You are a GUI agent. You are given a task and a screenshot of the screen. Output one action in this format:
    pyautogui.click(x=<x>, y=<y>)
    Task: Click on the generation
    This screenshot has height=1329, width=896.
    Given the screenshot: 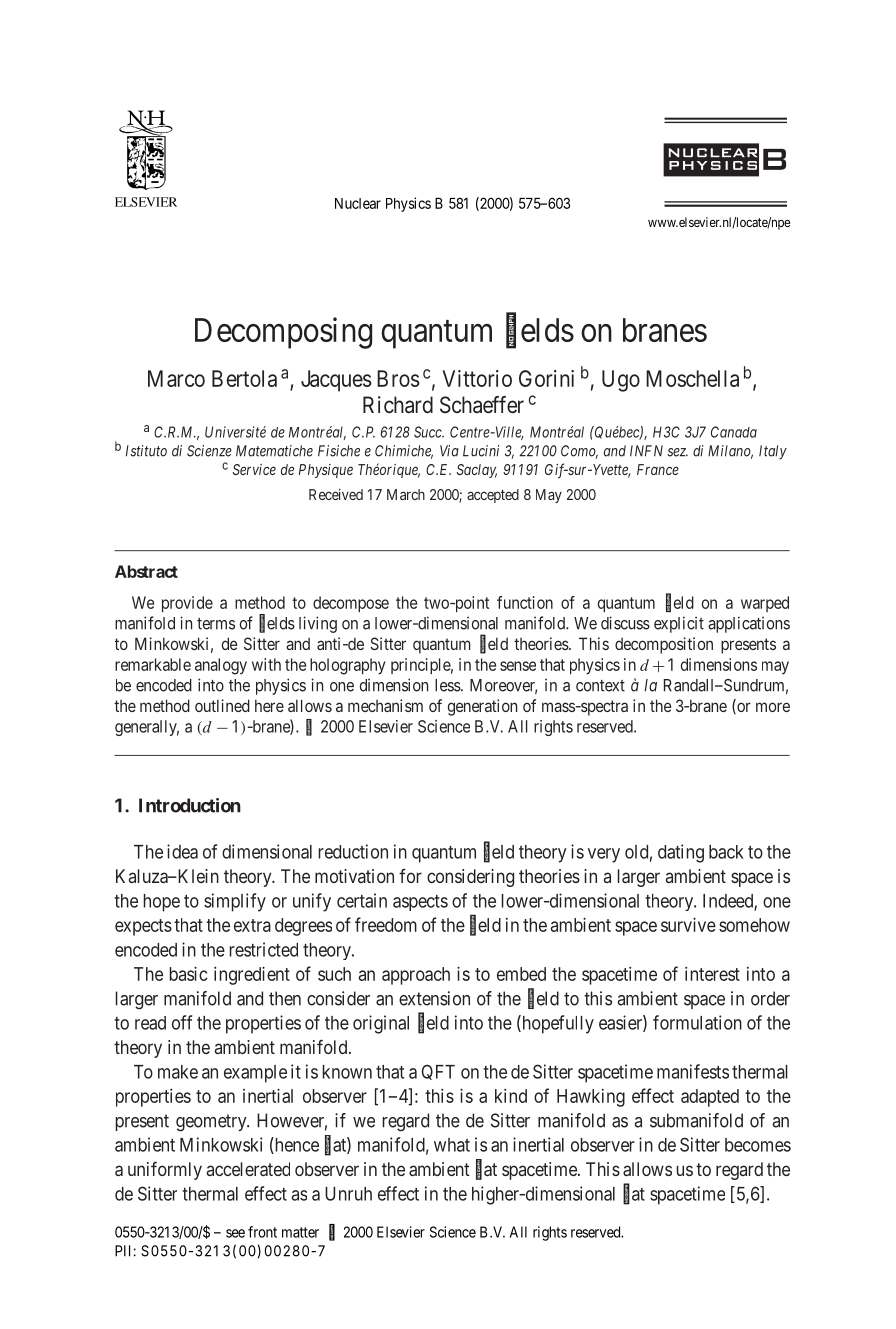 What is the action you would take?
    pyautogui.click(x=482, y=707)
